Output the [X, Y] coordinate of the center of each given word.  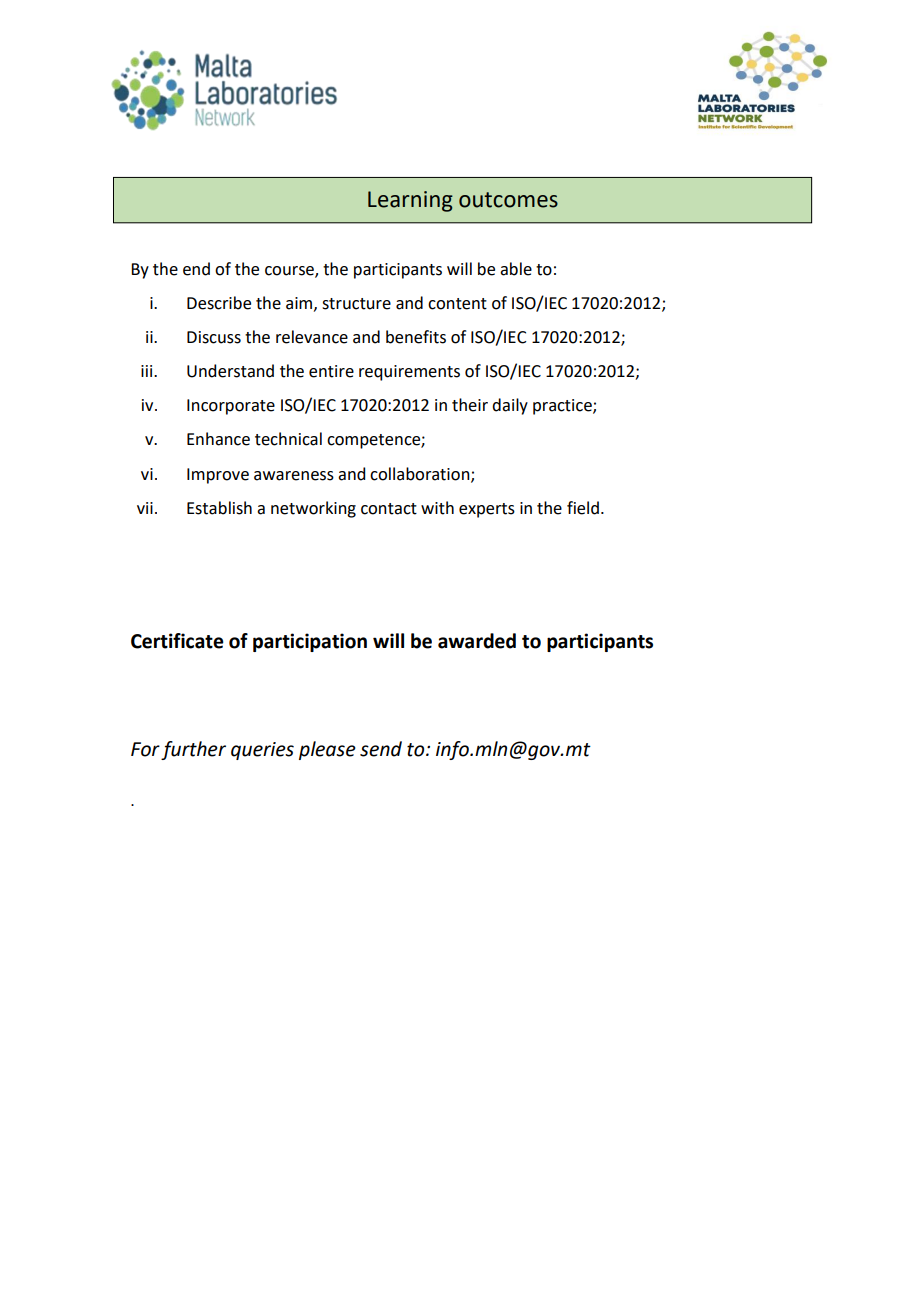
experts [487, 510]
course [290, 272]
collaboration [421, 474]
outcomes [508, 200]
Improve [218, 476]
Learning [410, 201]
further [193, 750]
